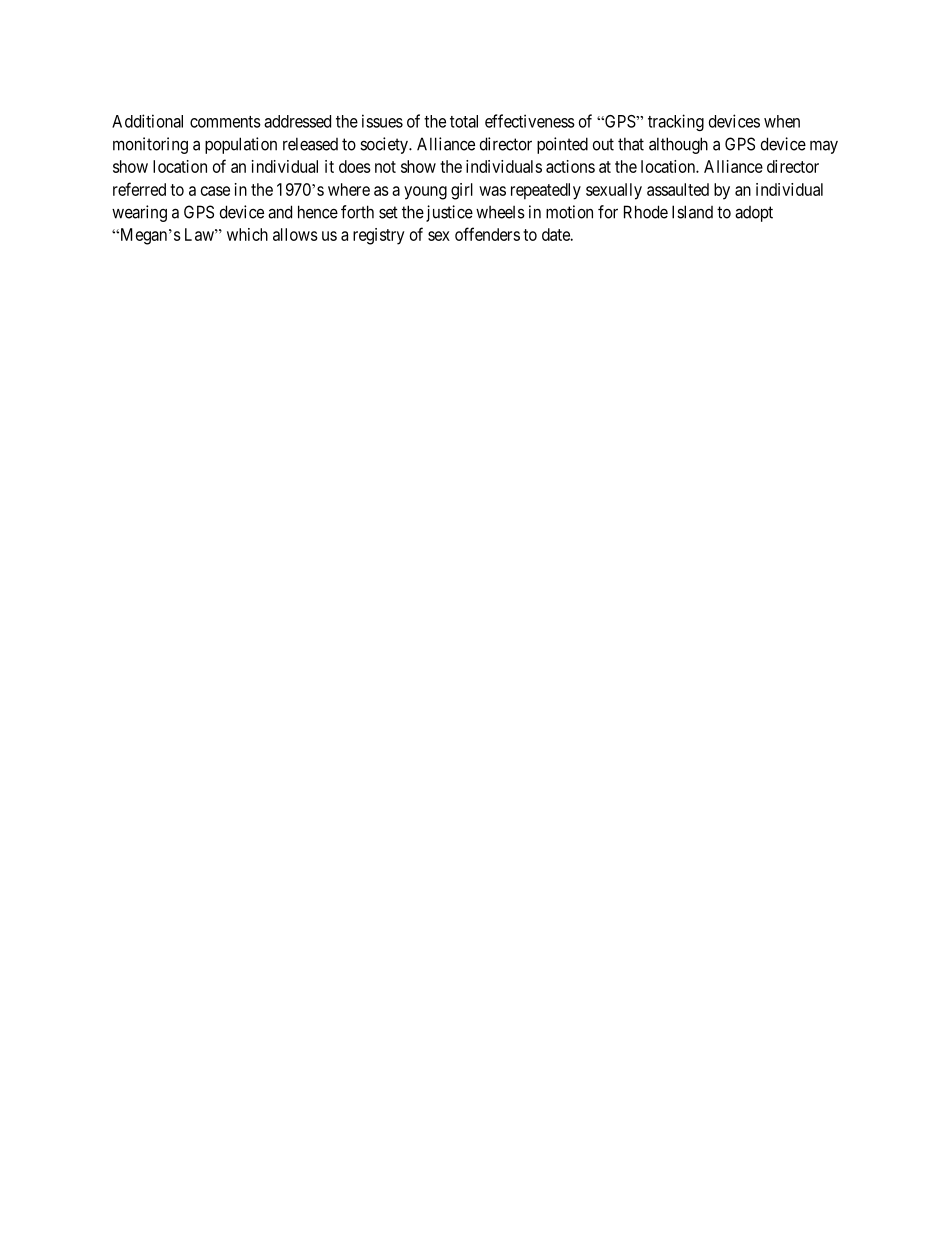  Describe the element at coordinates (487, 234) in the image. I see `offenders` at that location.
